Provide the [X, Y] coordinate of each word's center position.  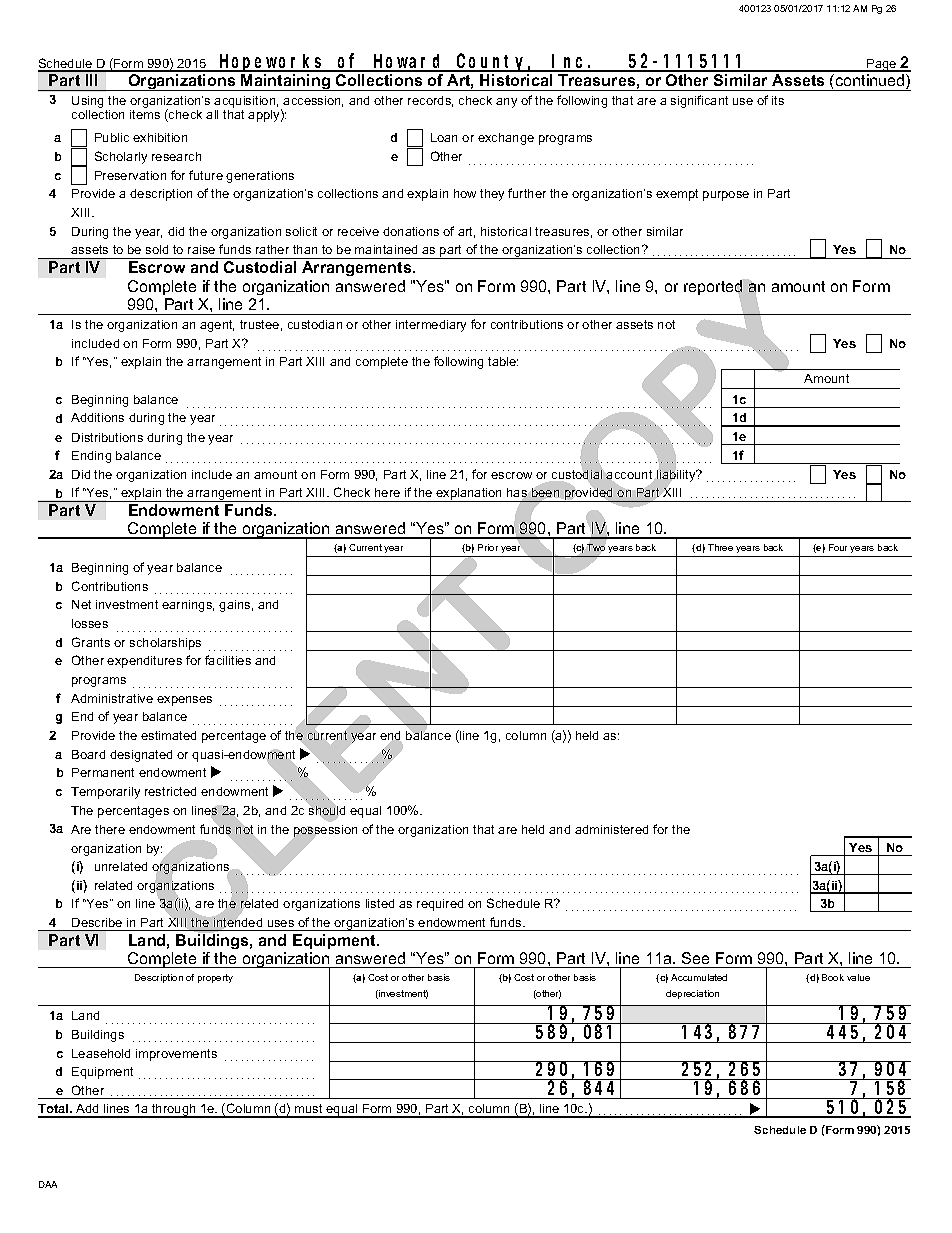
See [695, 958]
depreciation [692, 994]
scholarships [165, 644]
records [430, 101]
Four [838, 547]
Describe [97, 922]
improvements [176, 1055]
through [174, 1111]
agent [217, 326]
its [778, 100]
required [440, 905]
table [503, 361]
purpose [726, 196]
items [145, 113]
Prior [488, 547]
